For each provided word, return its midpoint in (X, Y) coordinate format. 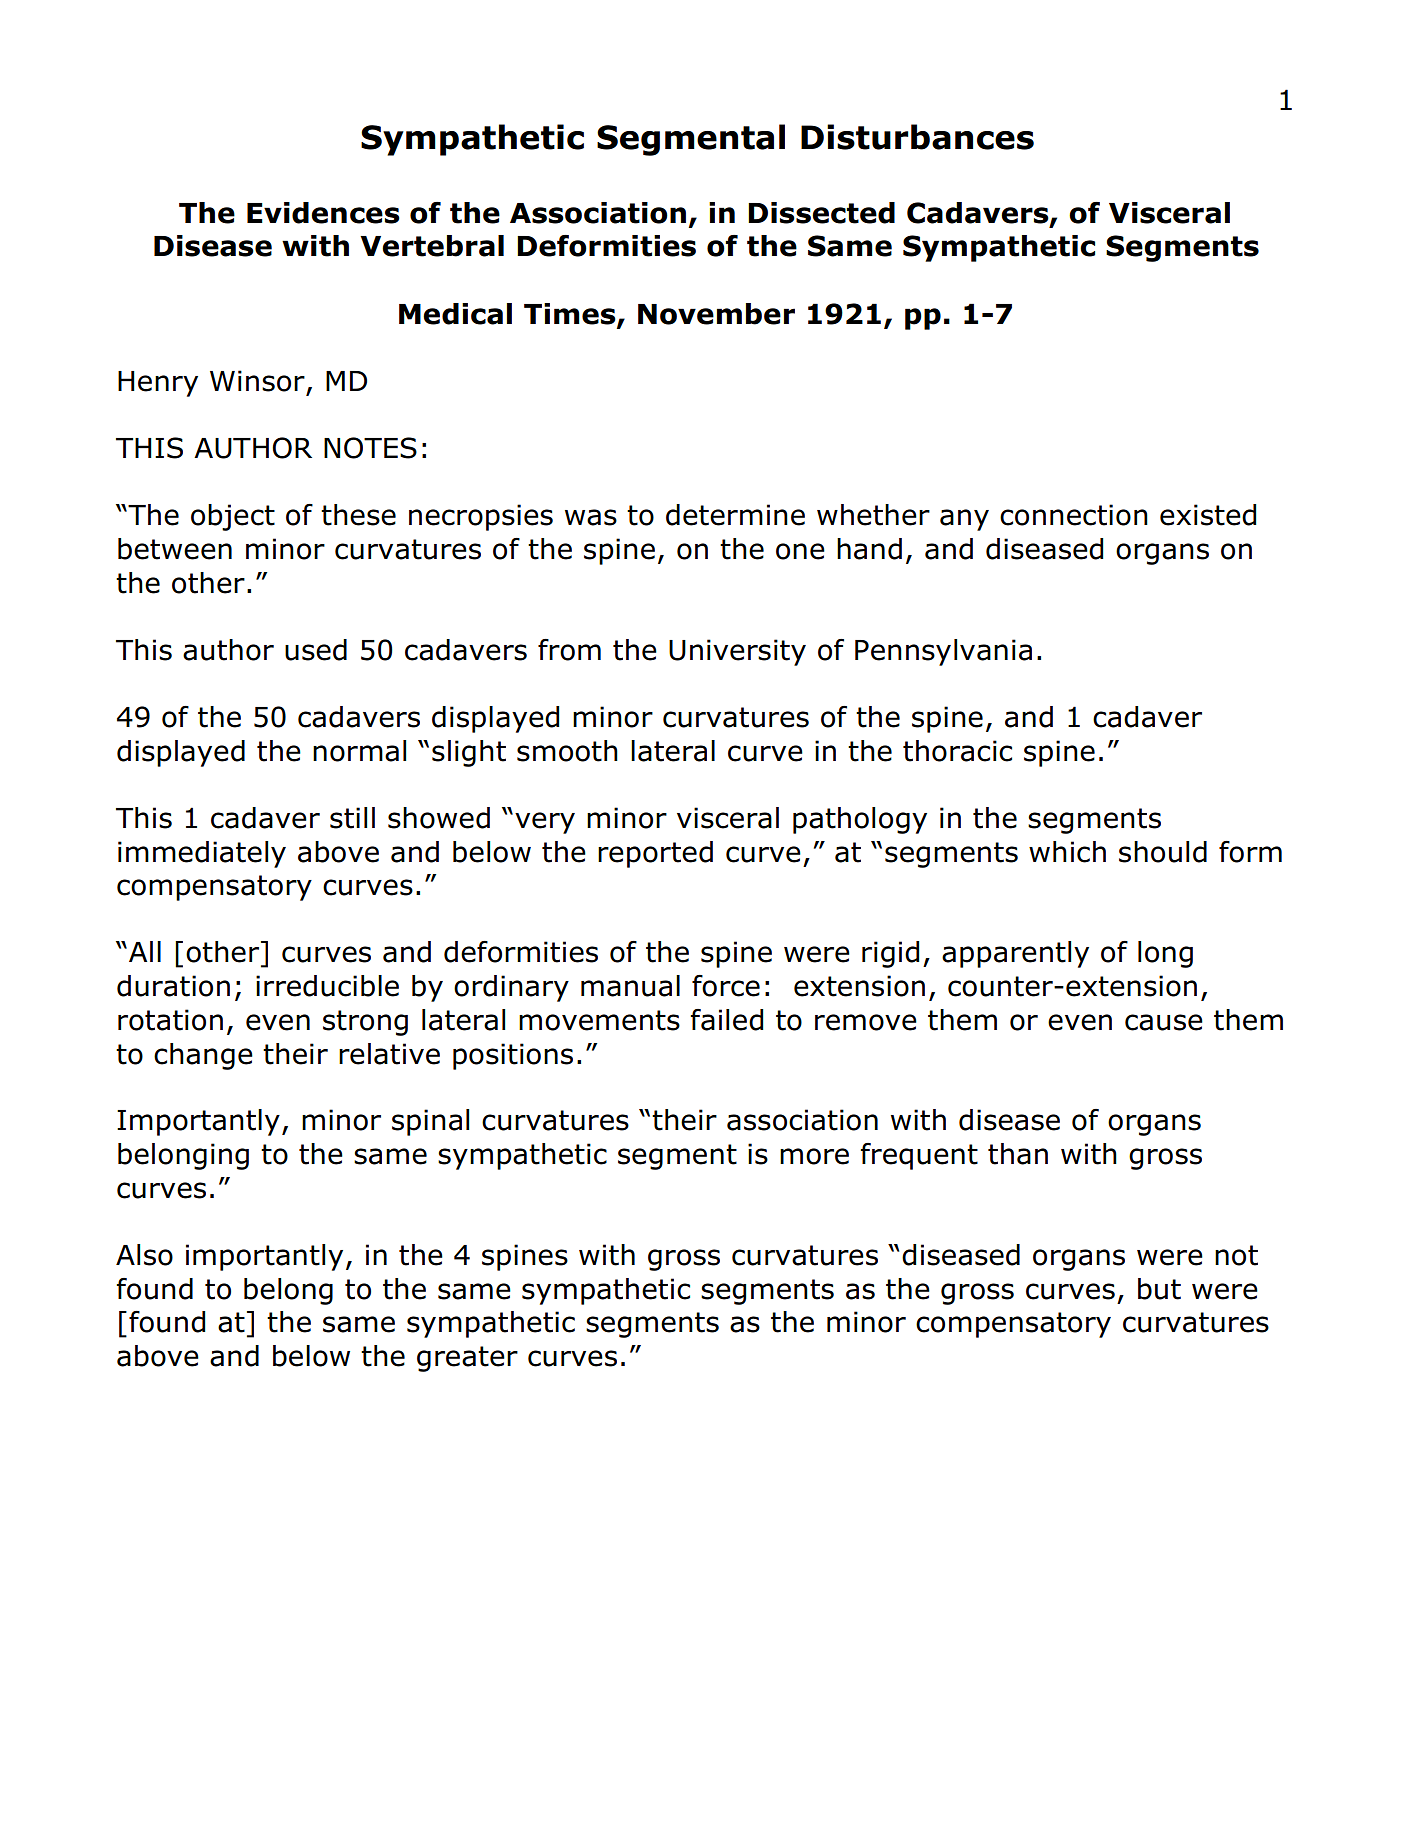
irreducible (327, 986)
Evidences (323, 213)
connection (1074, 515)
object (233, 517)
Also (144, 1255)
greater (467, 1359)
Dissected (821, 213)
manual (630, 986)
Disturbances (917, 137)
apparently (1015, 954)
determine (735, 515)
